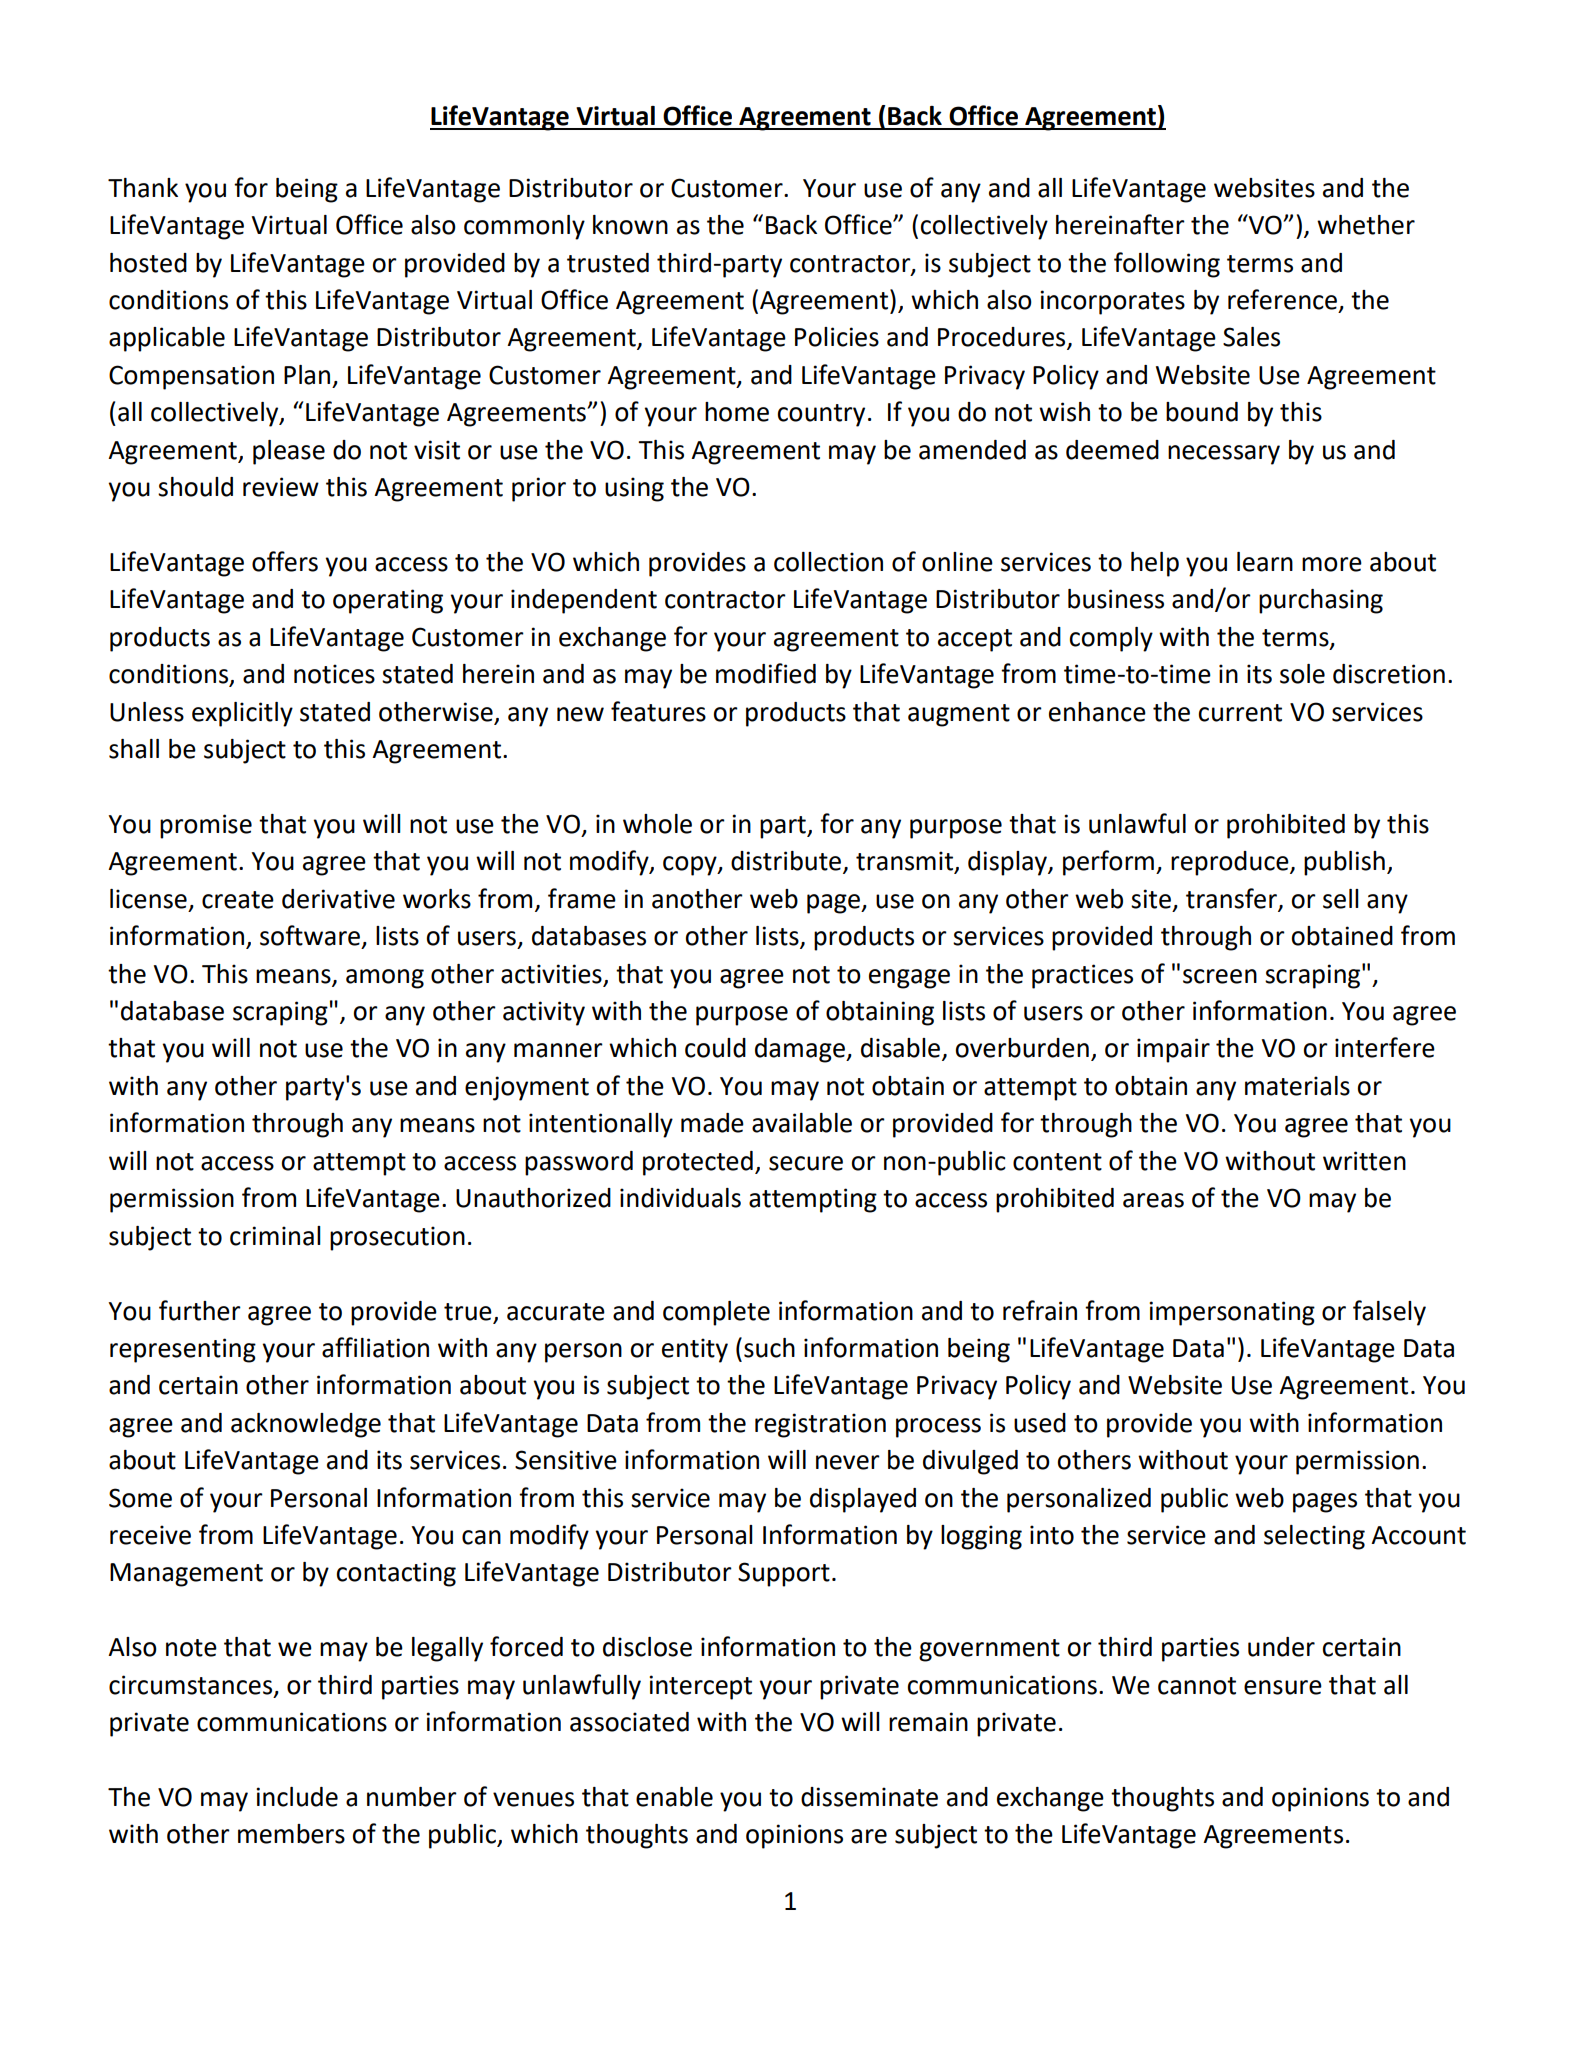 Image resolution: width=1580 pixels, height=2045 pixels. Describe the element at coordinates (1283, 1687) in the screenshot. I see `ensure` at that location.
